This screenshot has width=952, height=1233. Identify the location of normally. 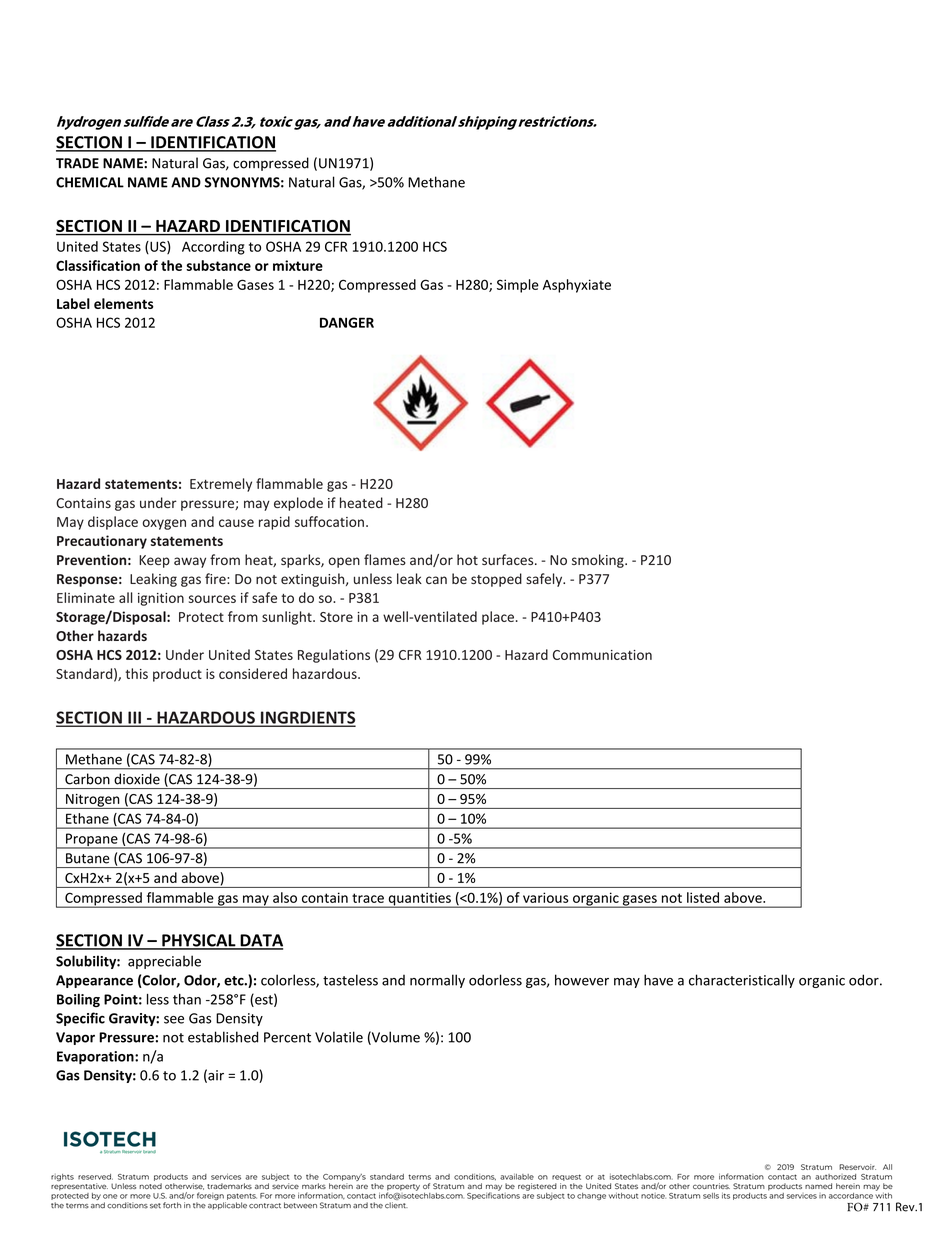
(437, 981).
